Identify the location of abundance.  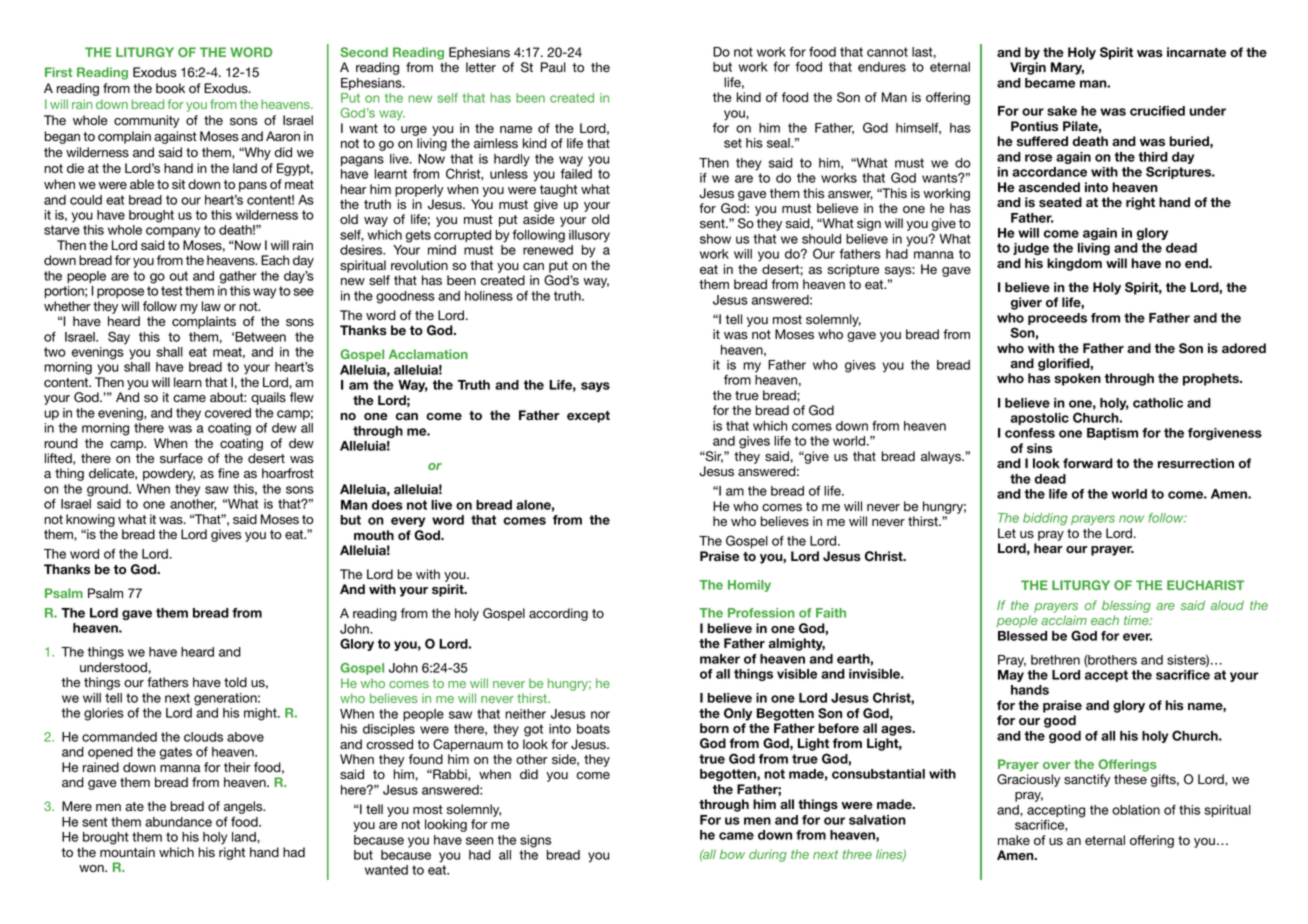
(178, 822).
